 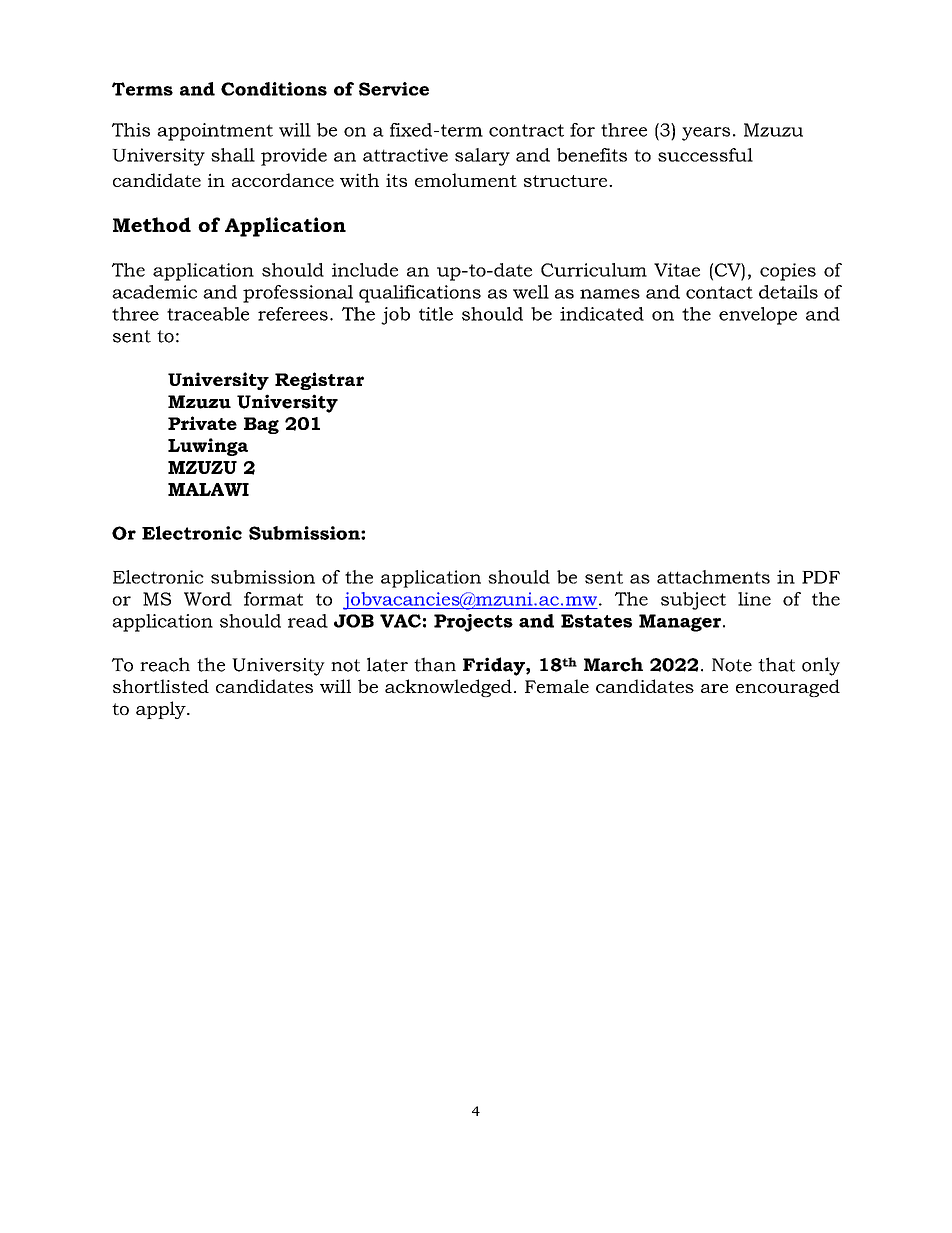 I want to click on appointment, so click(x=215, y=132).
